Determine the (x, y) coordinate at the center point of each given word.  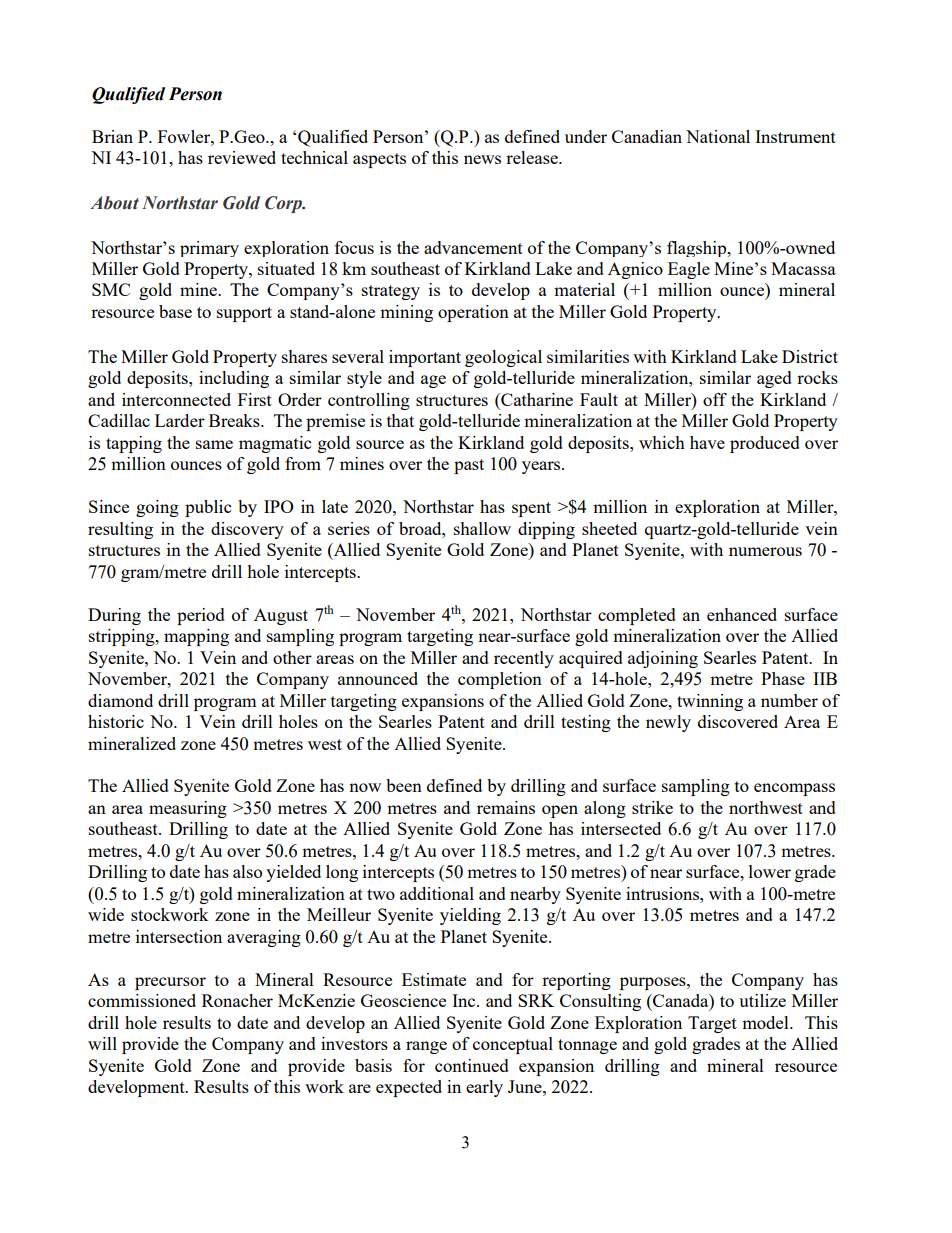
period (201, 616)
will (102, 1043)
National (718, 136)
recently (524, 659)
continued (472, 1065)
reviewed (242, 157)
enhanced (742, 614)
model (766, 1022)
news (482, 159)
